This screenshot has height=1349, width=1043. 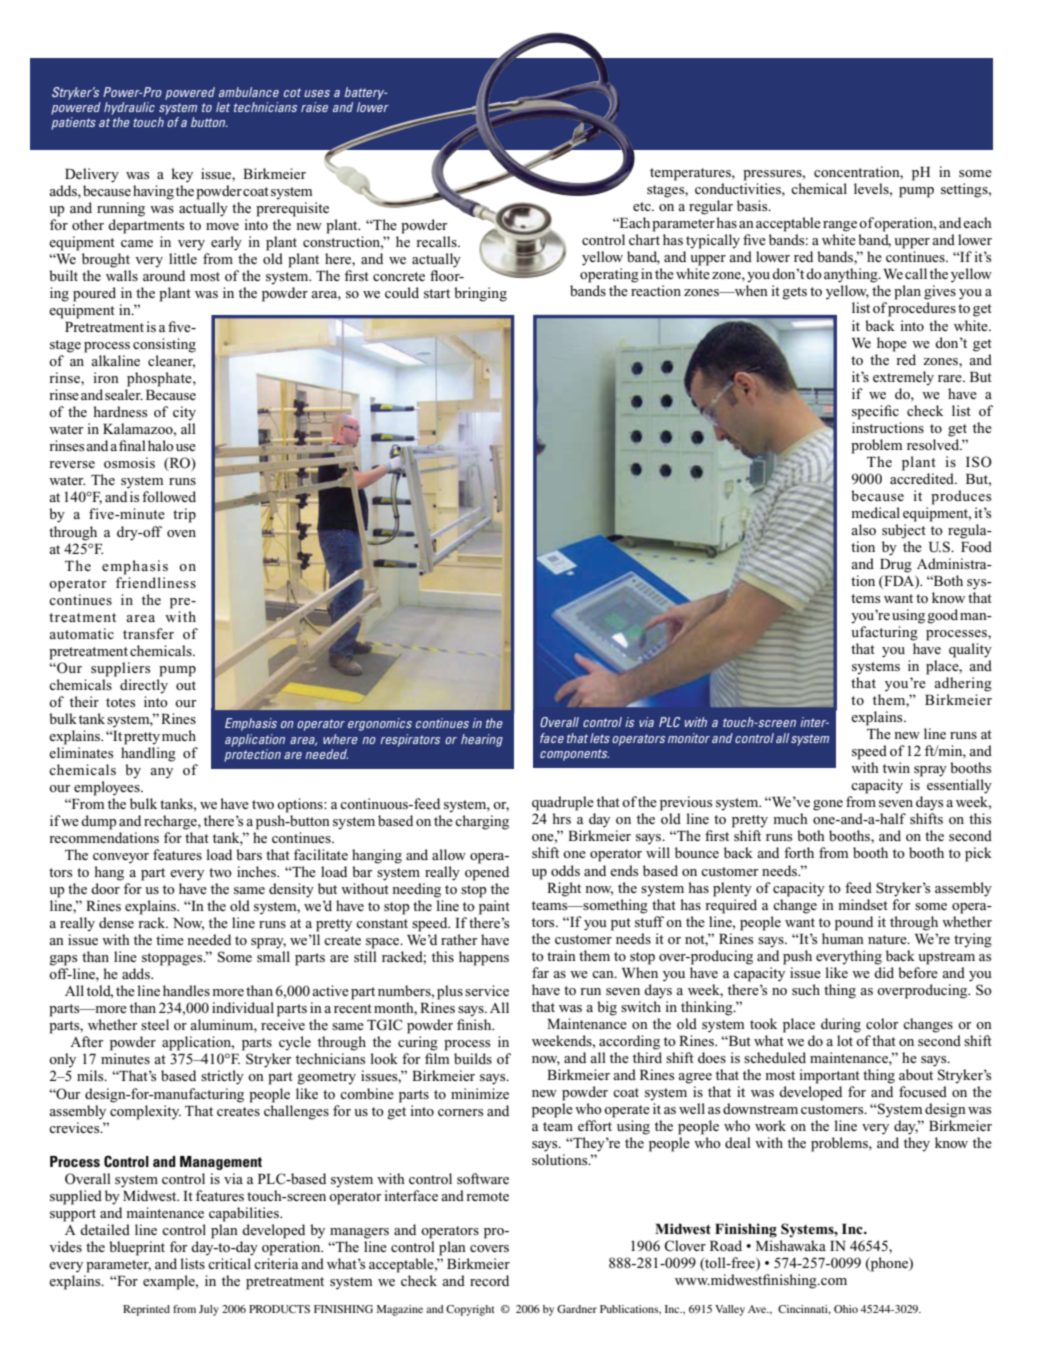 I want to click on blueprint, so click(x=137, y=1248).
